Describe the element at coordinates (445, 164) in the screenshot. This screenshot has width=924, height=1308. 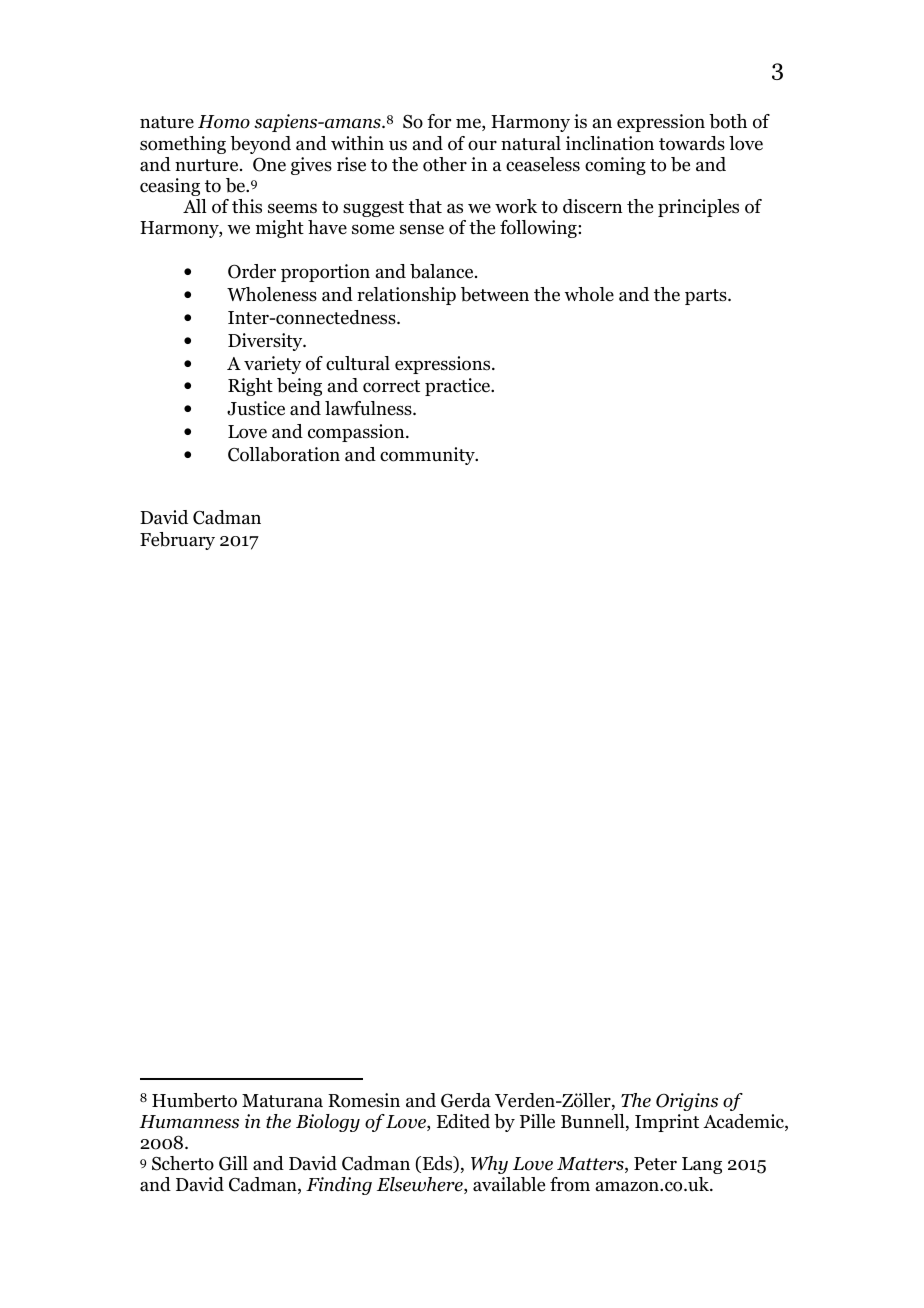
I see `other` at that location.
